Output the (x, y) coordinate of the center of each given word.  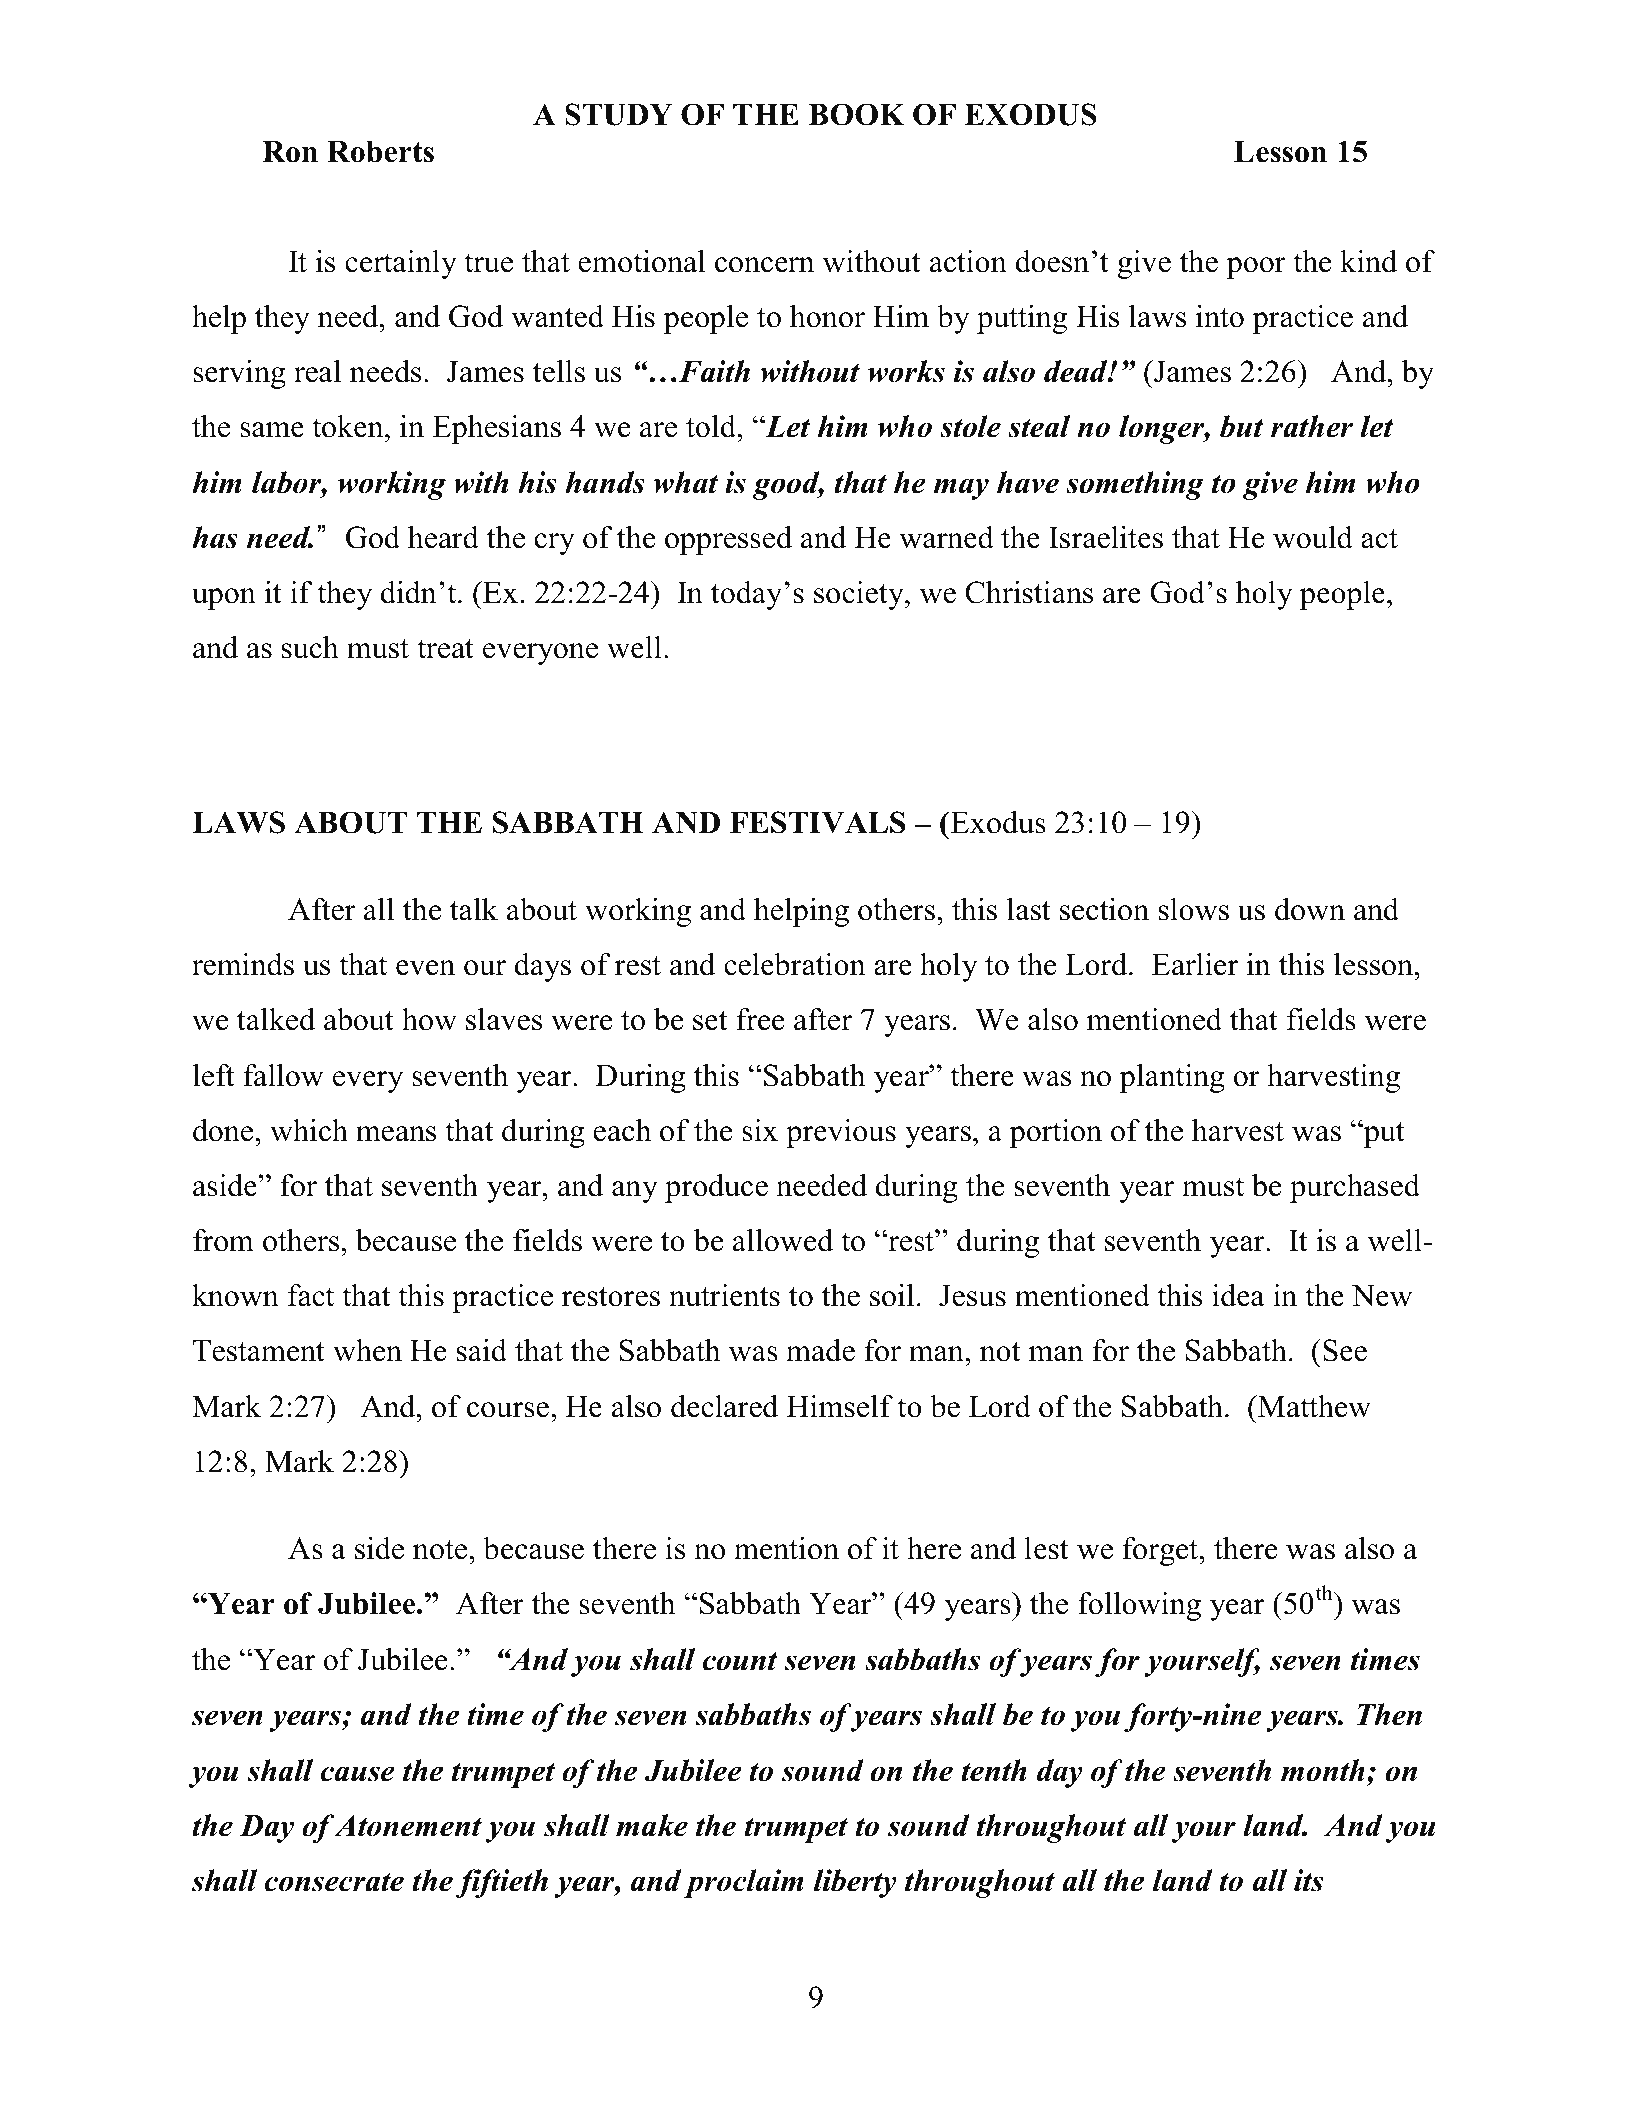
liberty (855, 1883)
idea (1238, 1295)
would (1313, 537)
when (367, 1350)
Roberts (380, 152)
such (310, 647)
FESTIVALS (817, 822)
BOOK (856, 114)
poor (1256, 268)
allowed (783, 1240)
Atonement (408, 1825)
